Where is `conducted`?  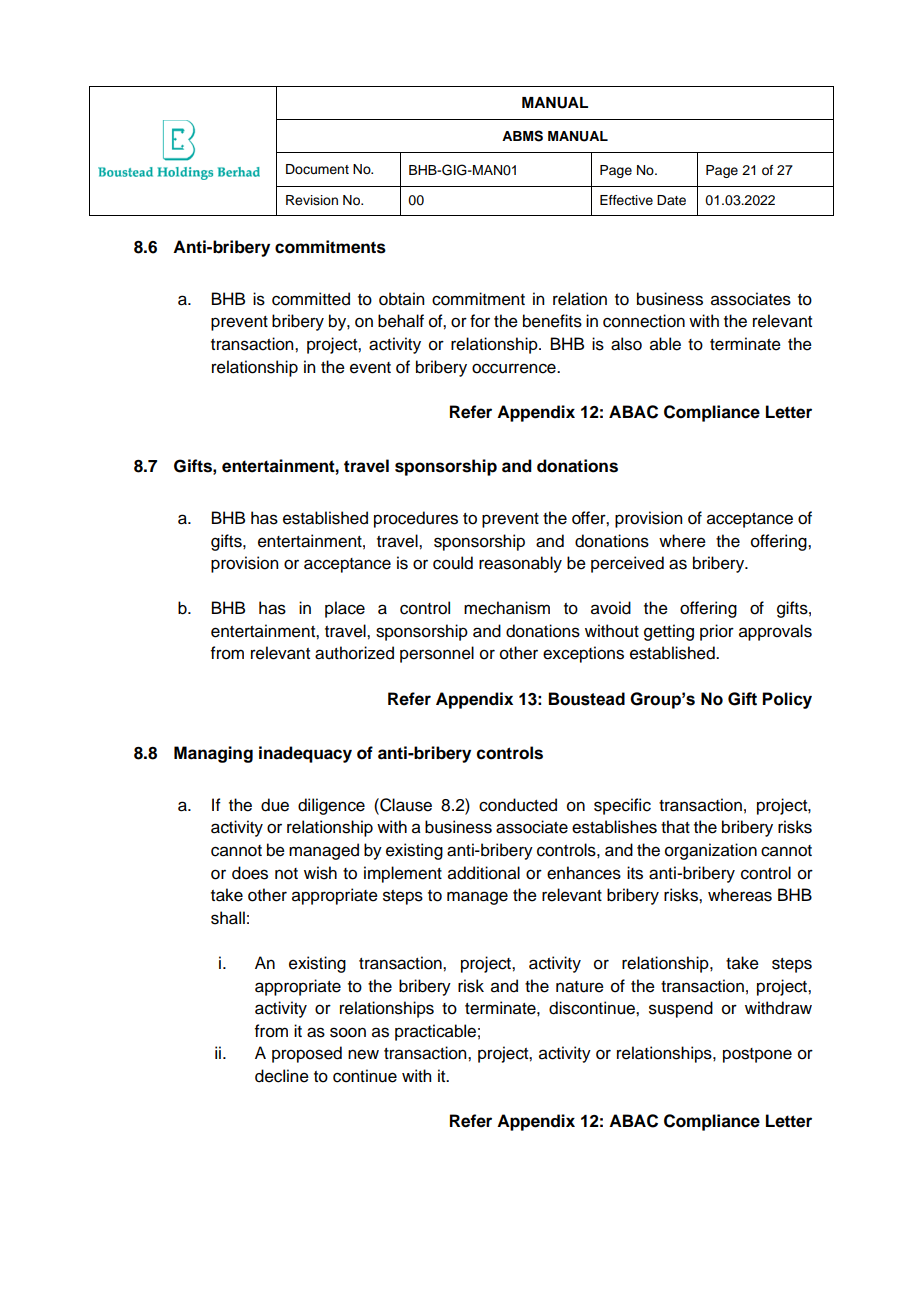 conducted is located at coordinates (518, 805).
